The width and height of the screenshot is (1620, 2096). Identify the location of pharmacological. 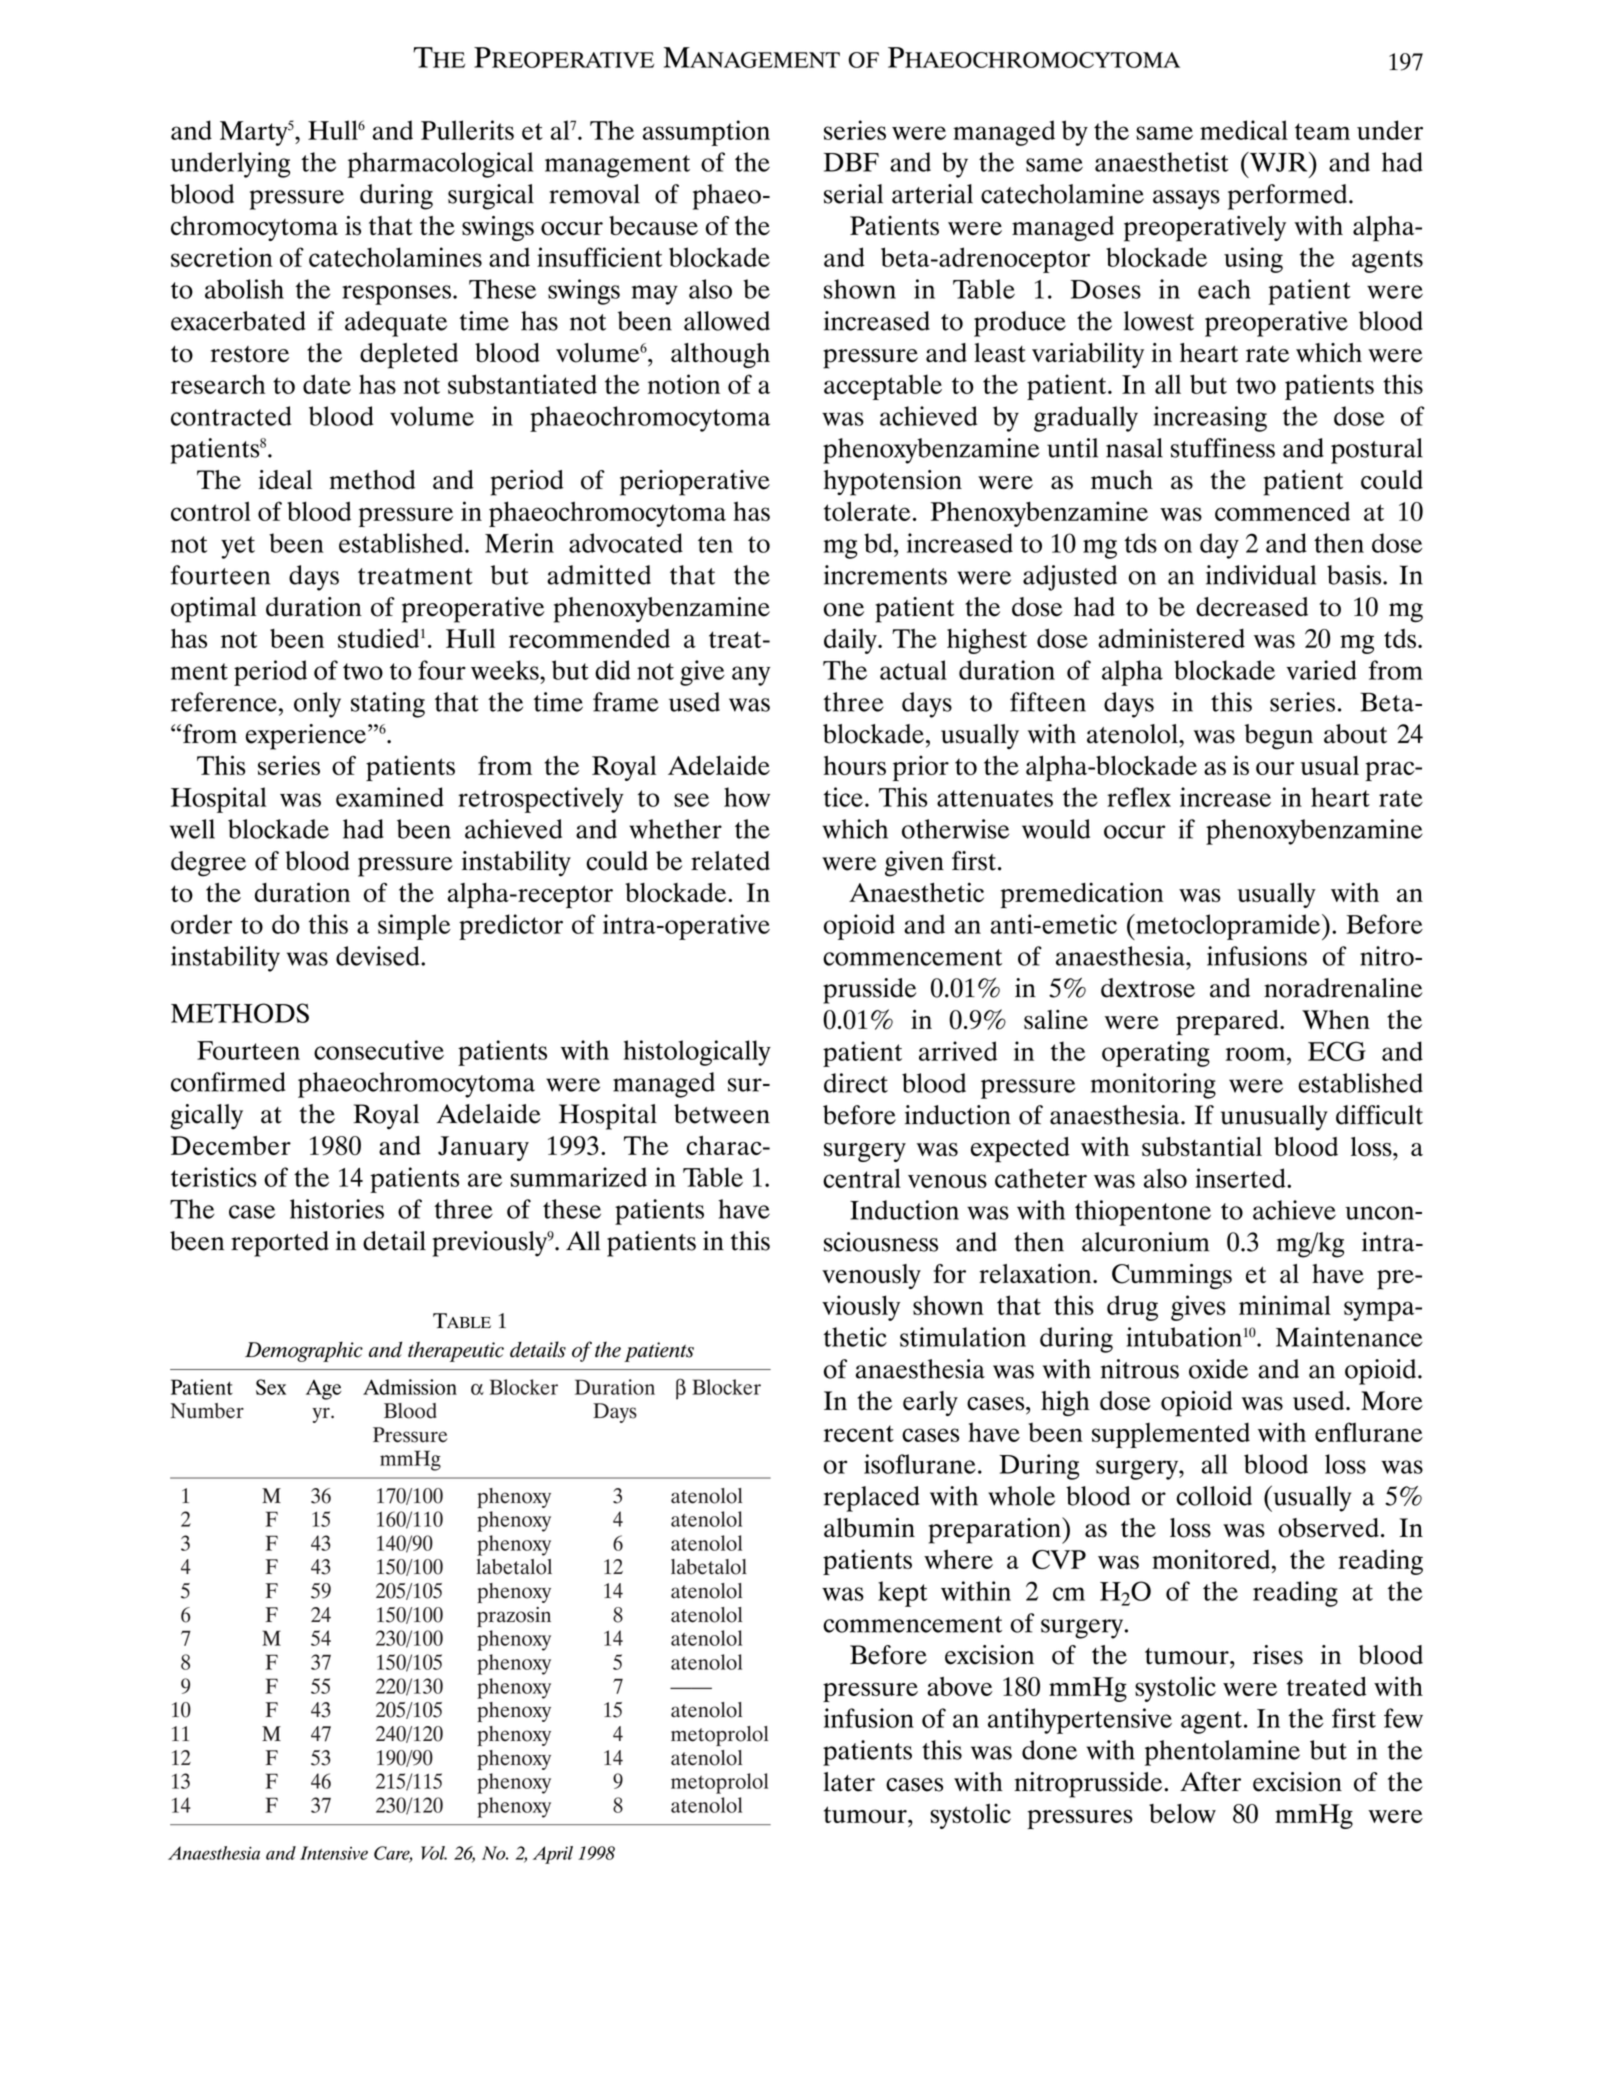
(440, 165).
